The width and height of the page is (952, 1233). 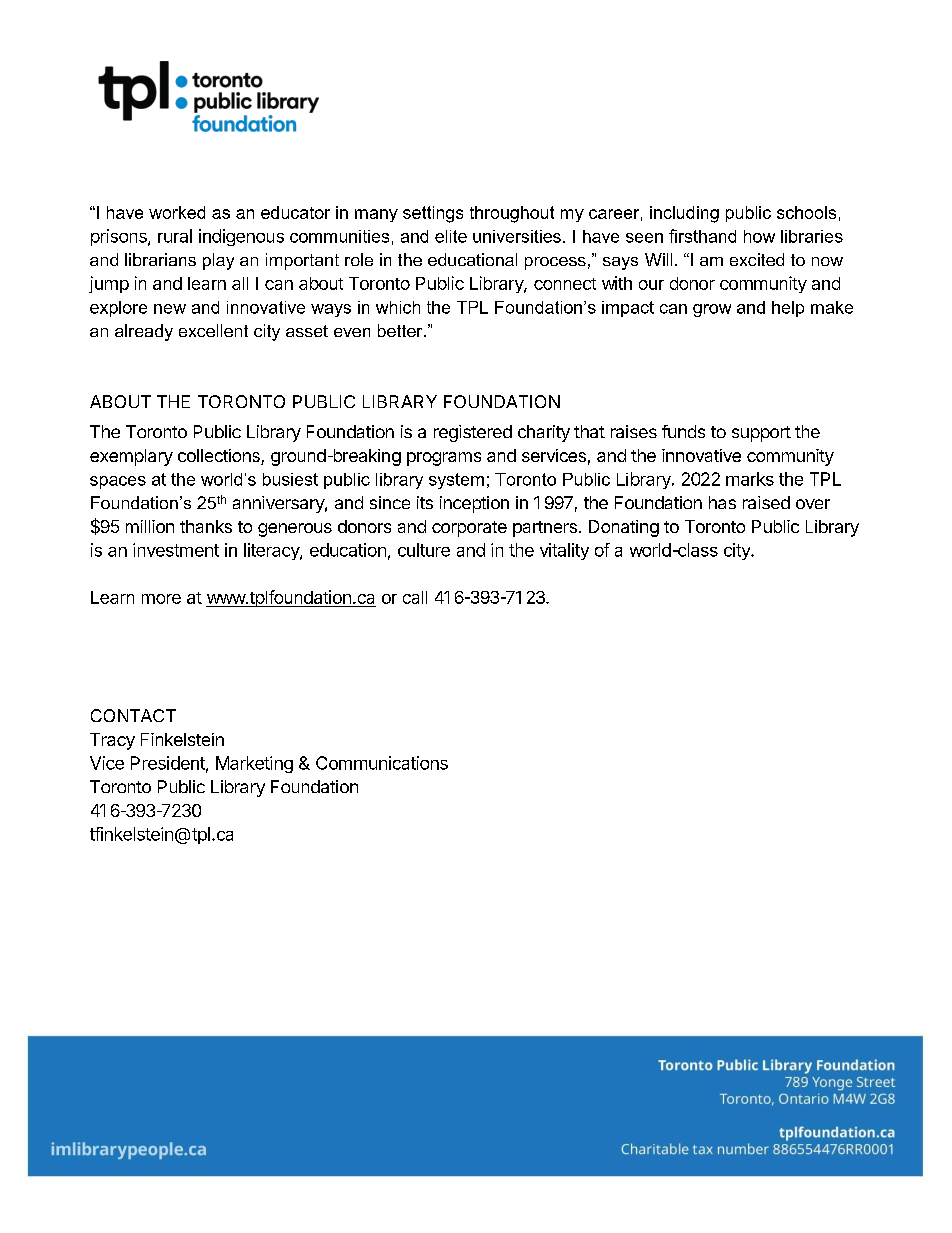 I want to click on marks, so click(x=750, y=479).
